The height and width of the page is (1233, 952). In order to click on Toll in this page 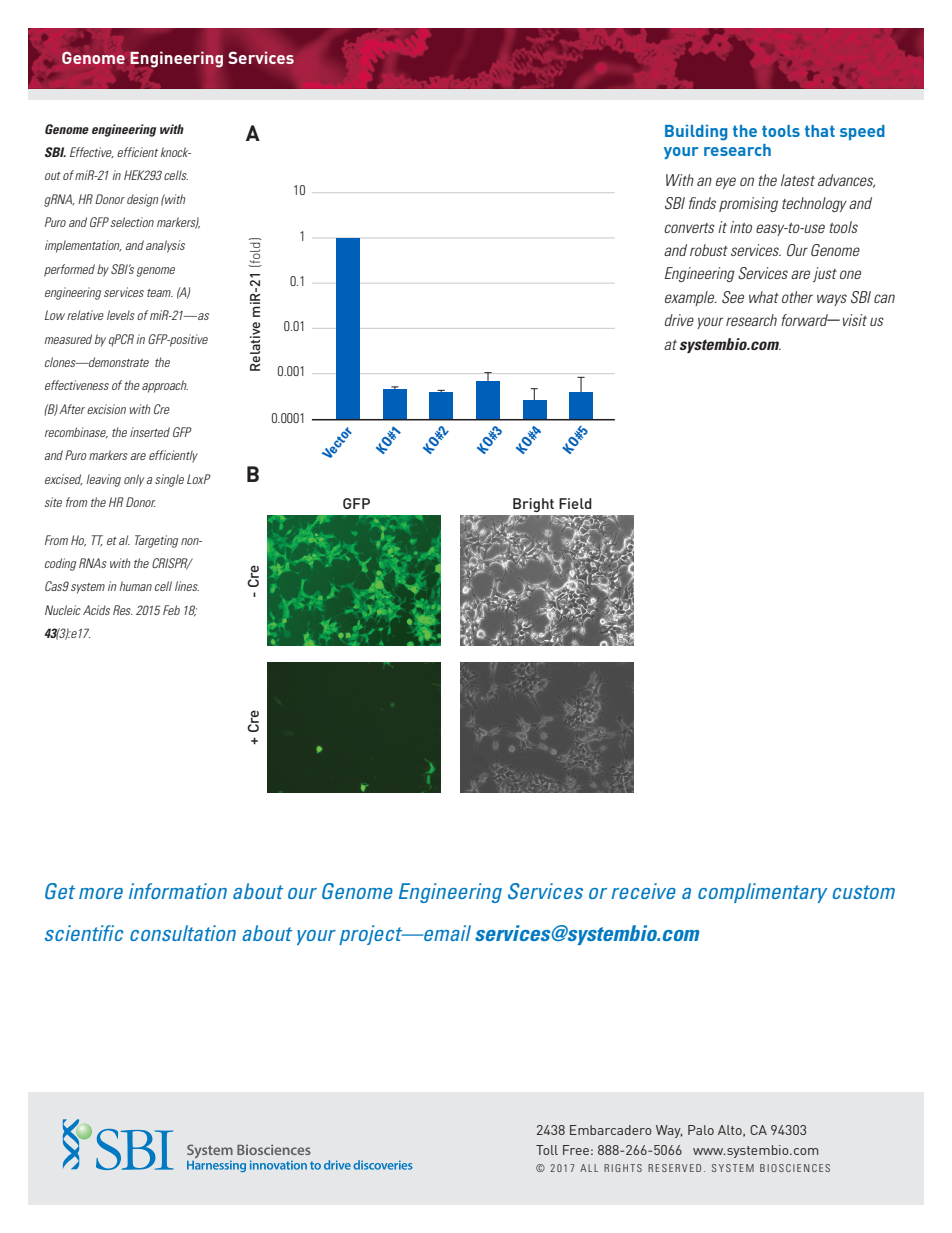, I will do `click(547, 1150)`.
